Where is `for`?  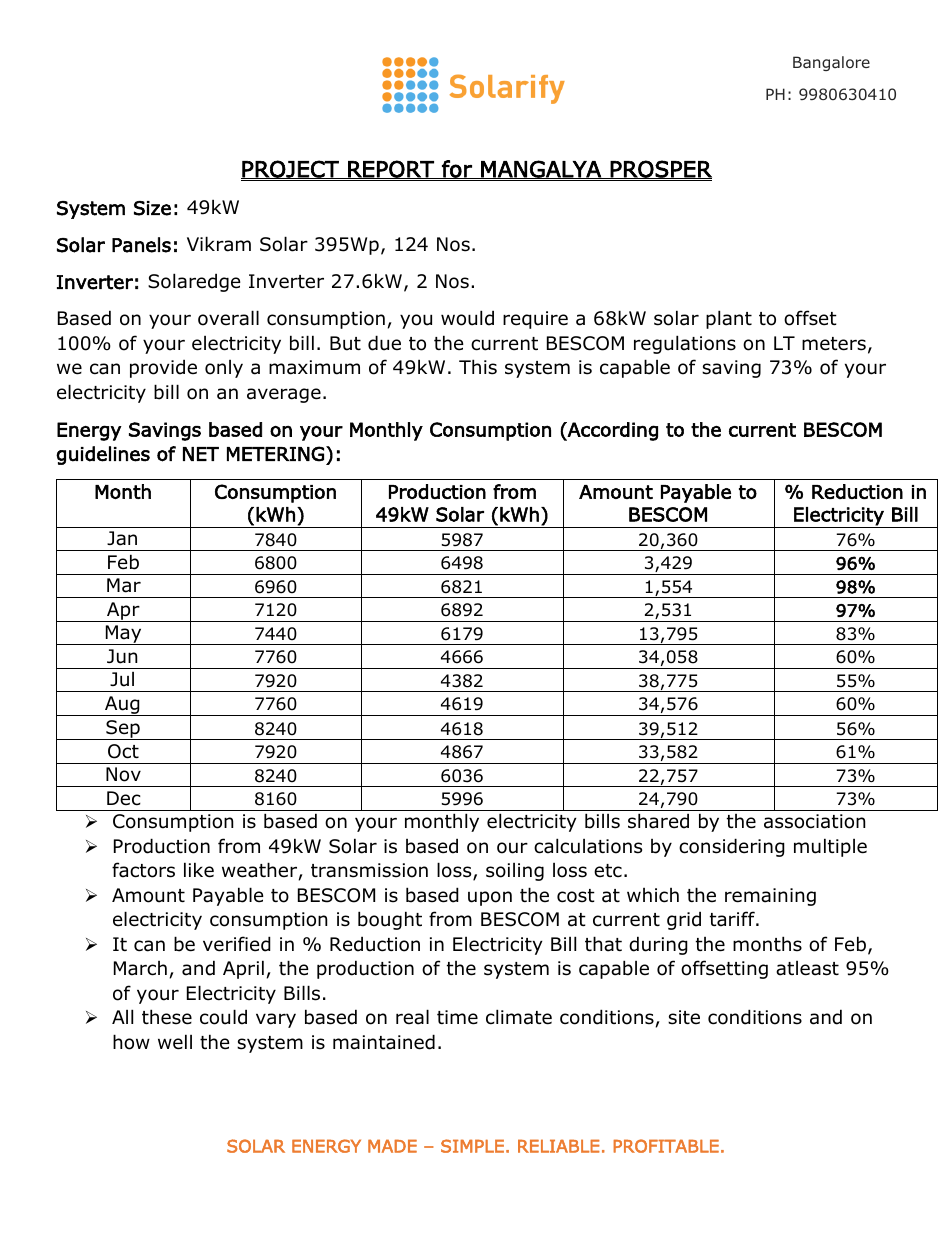
for is located at coordinates (457, 169).
